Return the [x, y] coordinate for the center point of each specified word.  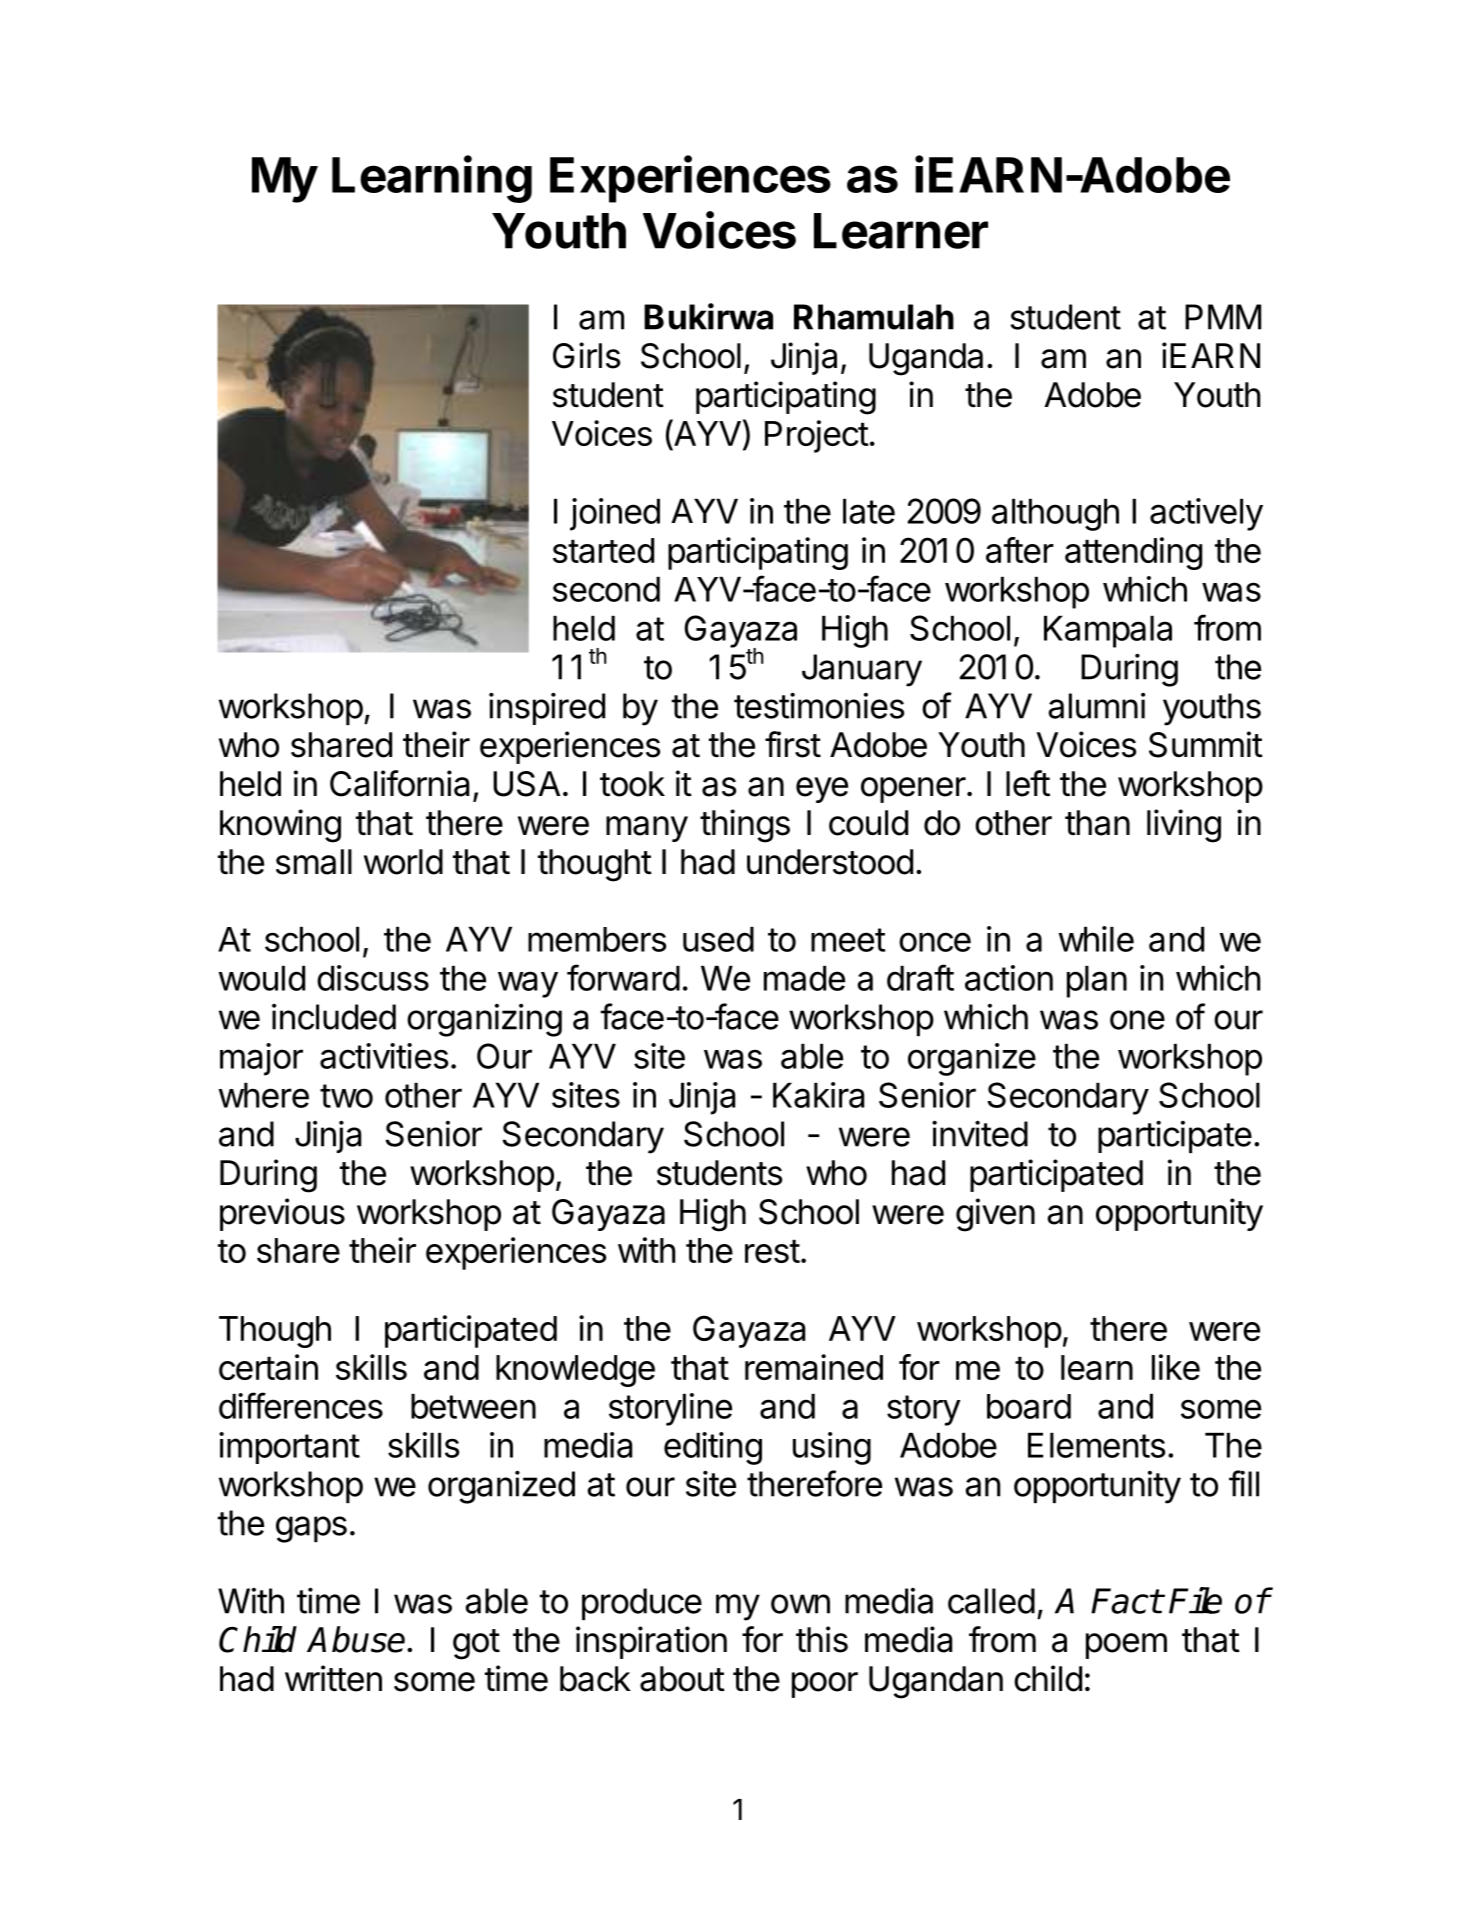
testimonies [819, 705]
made [804, 978]
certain [268, 1367]
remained [814, 1367]
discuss [373, 978]
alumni [1096, 706]
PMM [1223, 317]
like [1176, 1367]
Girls [586, 355]
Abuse [357, 1639]
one [1137, 1020]
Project [817, 436]
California [399, 783]
